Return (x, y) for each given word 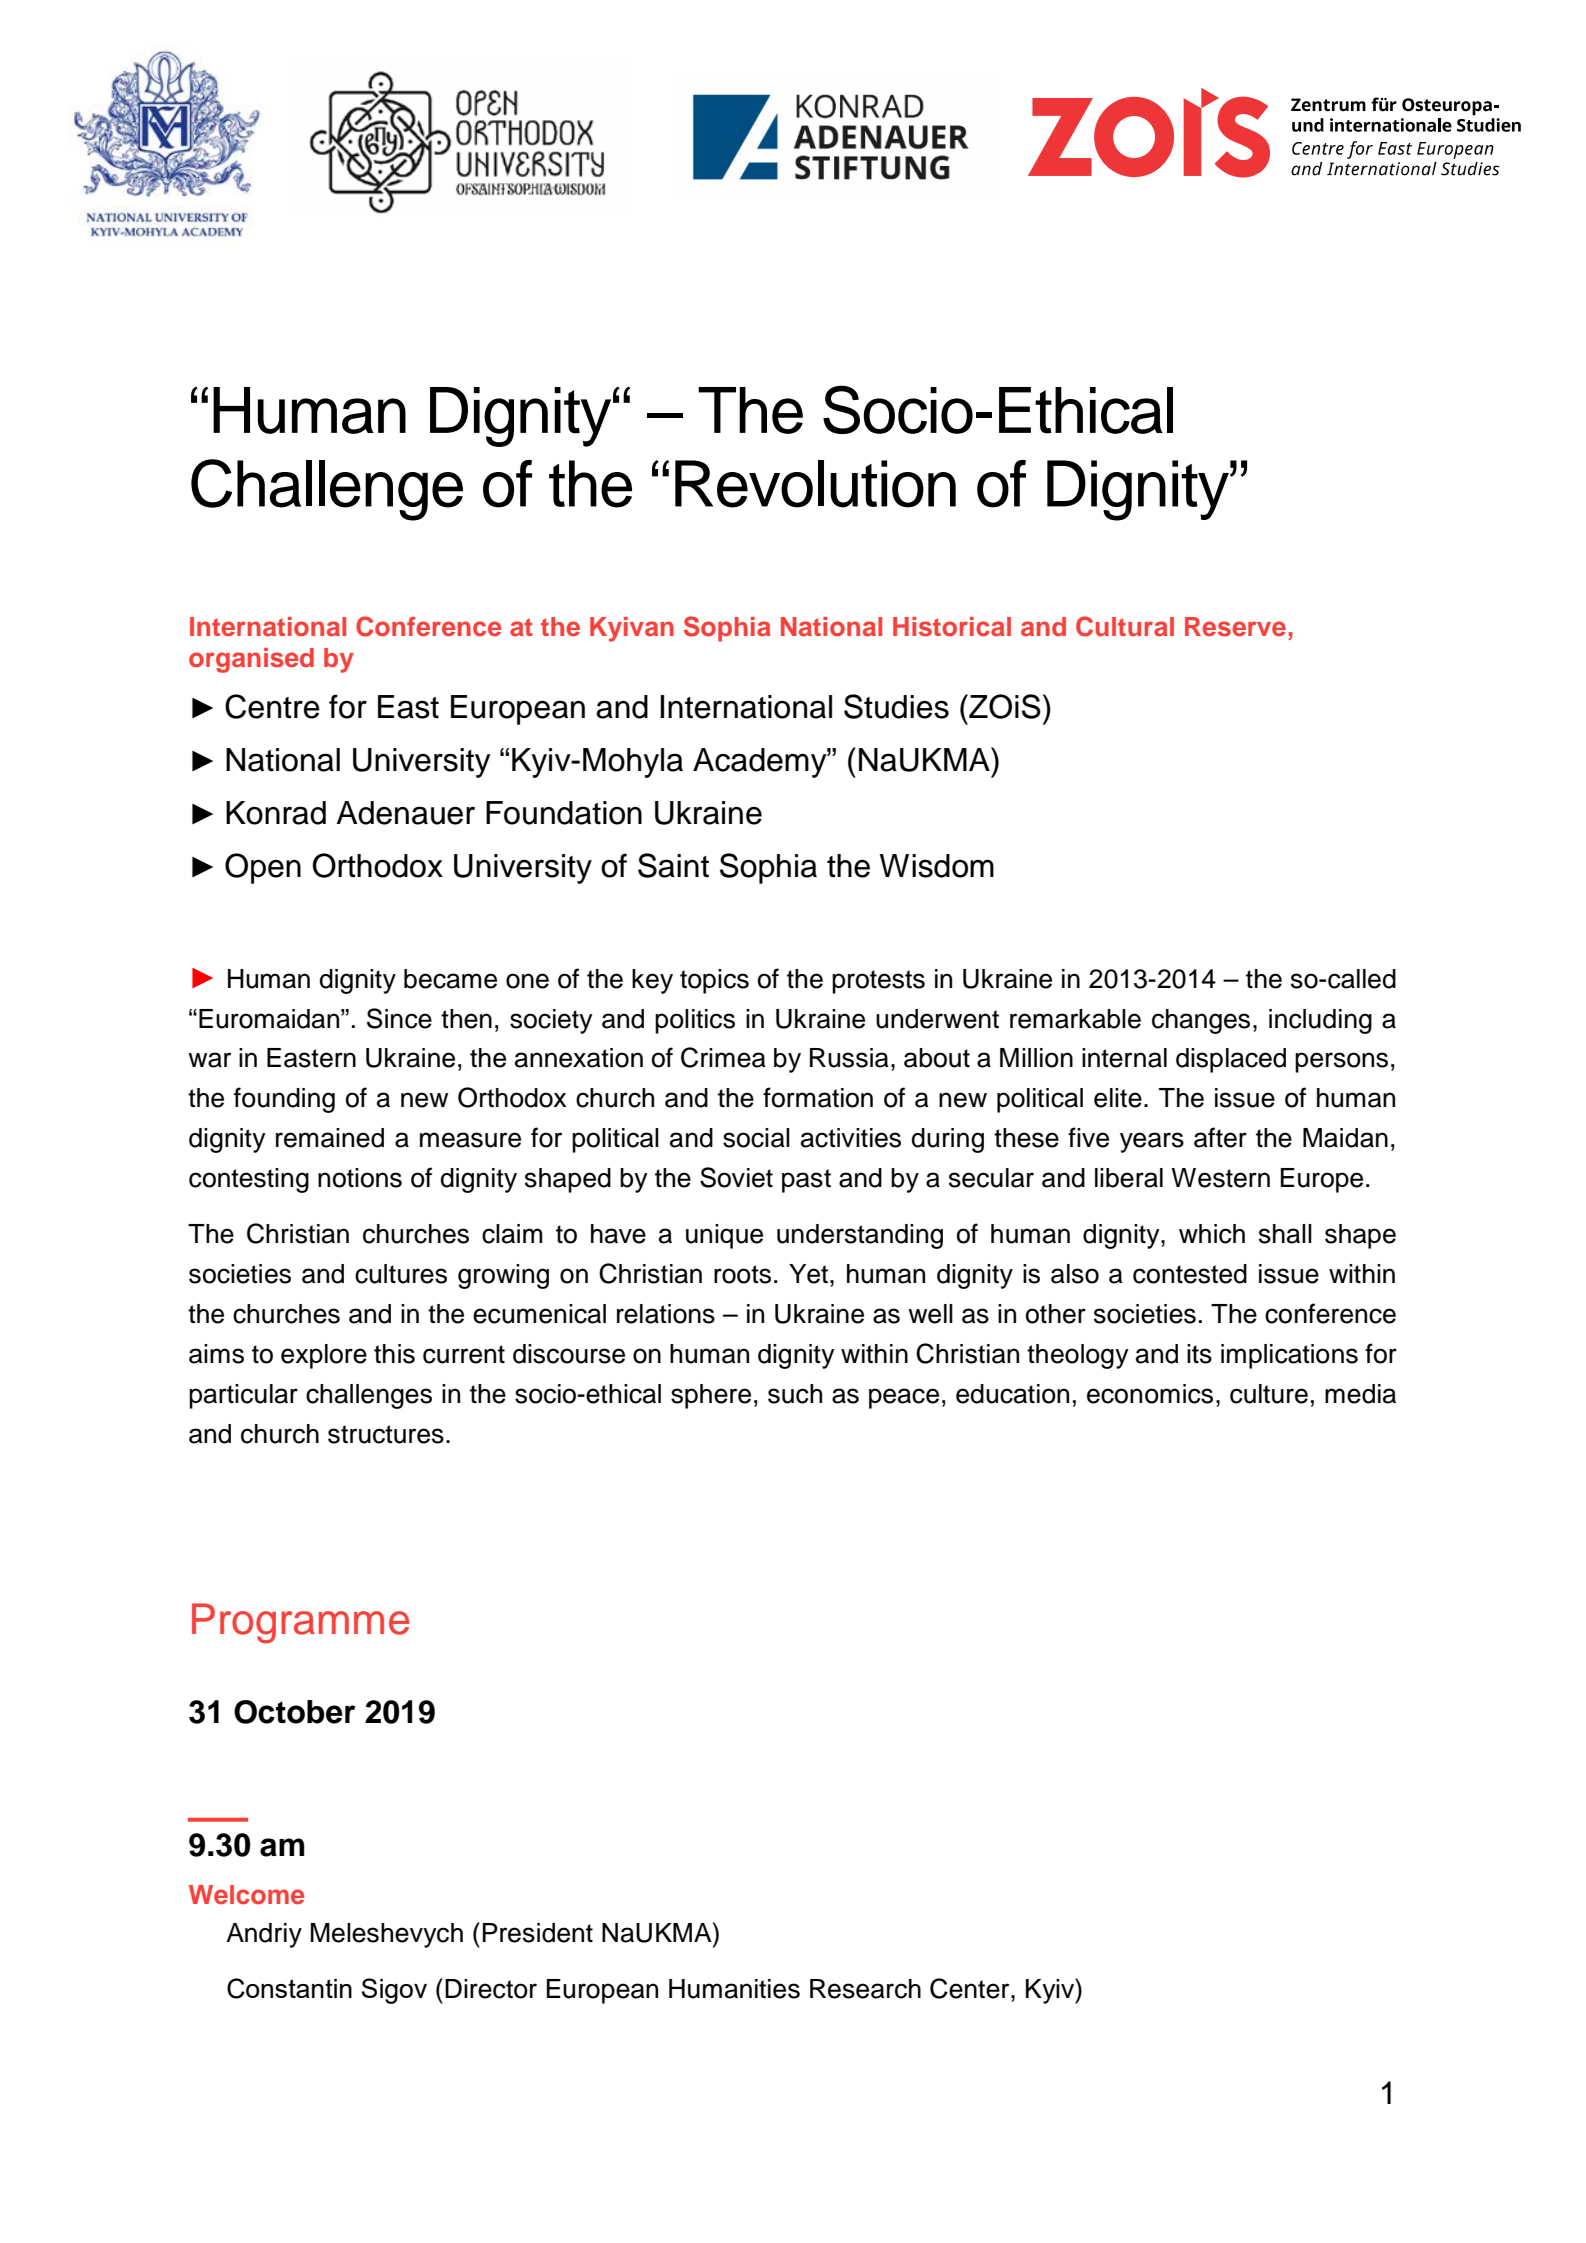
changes (1201, 1021)
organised (251, 660)
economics (1150, 1394)
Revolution (815, 484)
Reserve (1235, 627)
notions (360, 1178)
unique (724, 1236)
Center (971, 1988)
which (1212, 1234)
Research (865, 1989)
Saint (673, 865)
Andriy (264, 1935)
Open (263, 868)
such (795, 1394)
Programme (300, 1623)
